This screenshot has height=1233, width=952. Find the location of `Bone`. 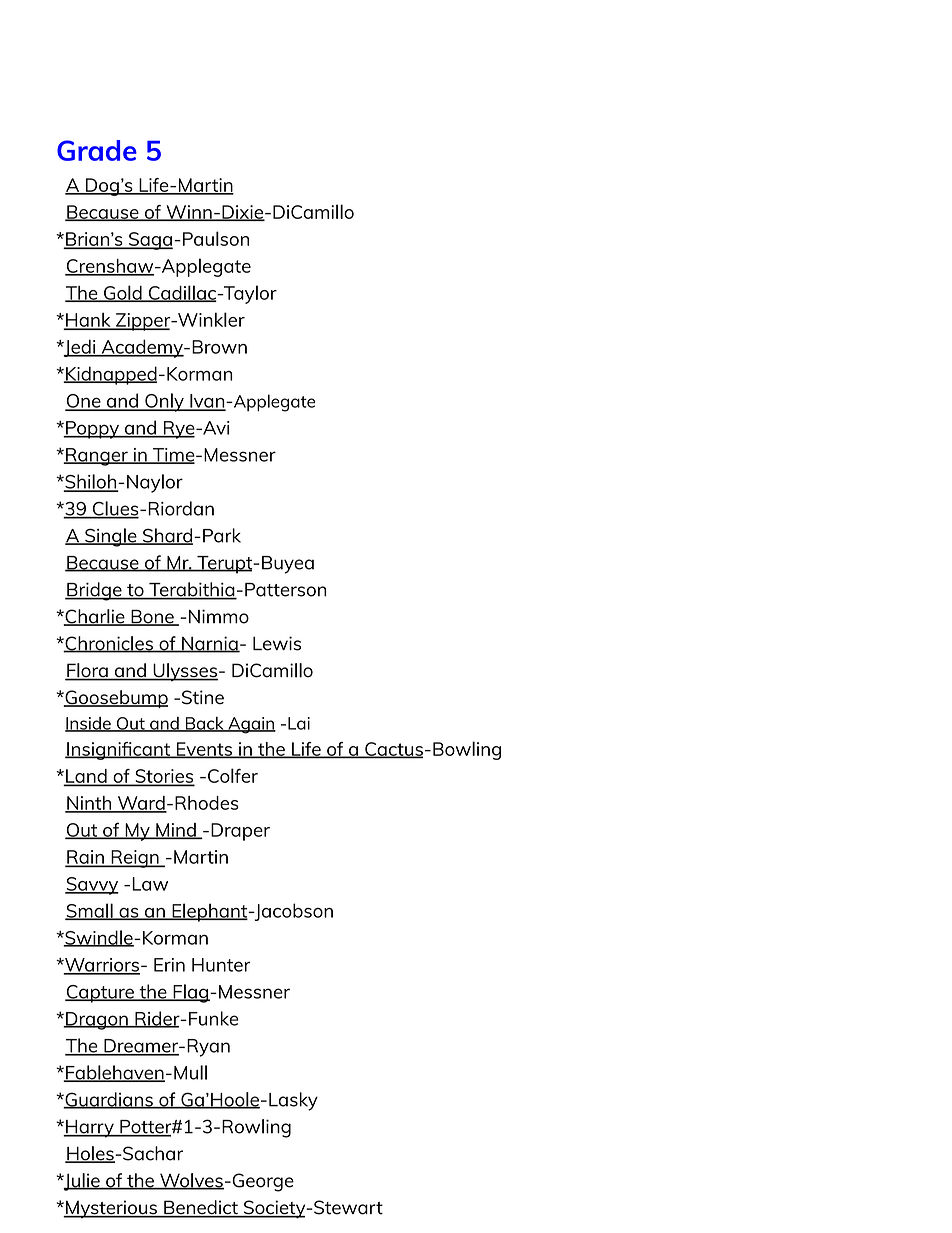

Bone is located at coordinates (152, 618).
